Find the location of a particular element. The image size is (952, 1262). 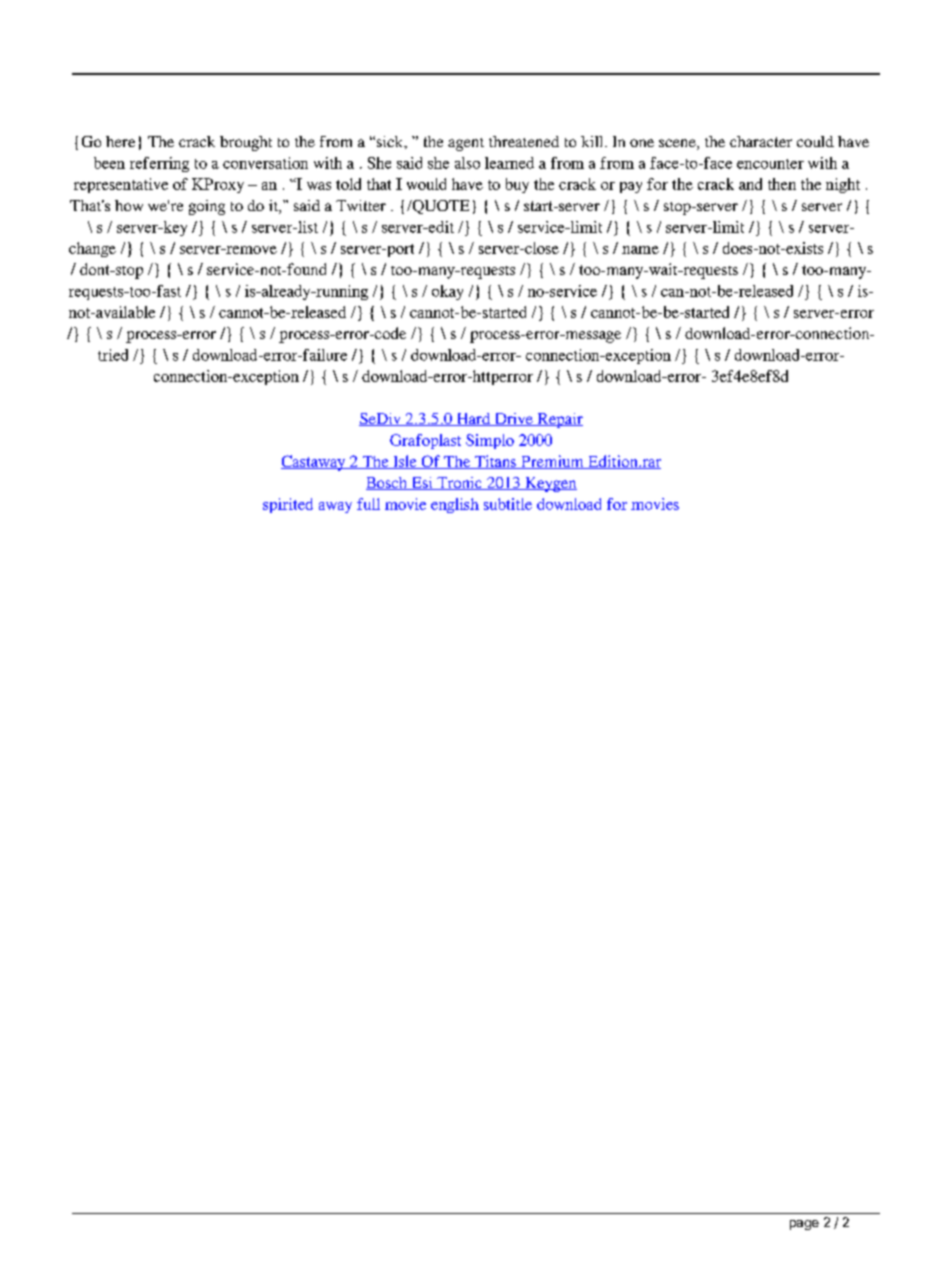

english is located at coordinates (455, 505).
